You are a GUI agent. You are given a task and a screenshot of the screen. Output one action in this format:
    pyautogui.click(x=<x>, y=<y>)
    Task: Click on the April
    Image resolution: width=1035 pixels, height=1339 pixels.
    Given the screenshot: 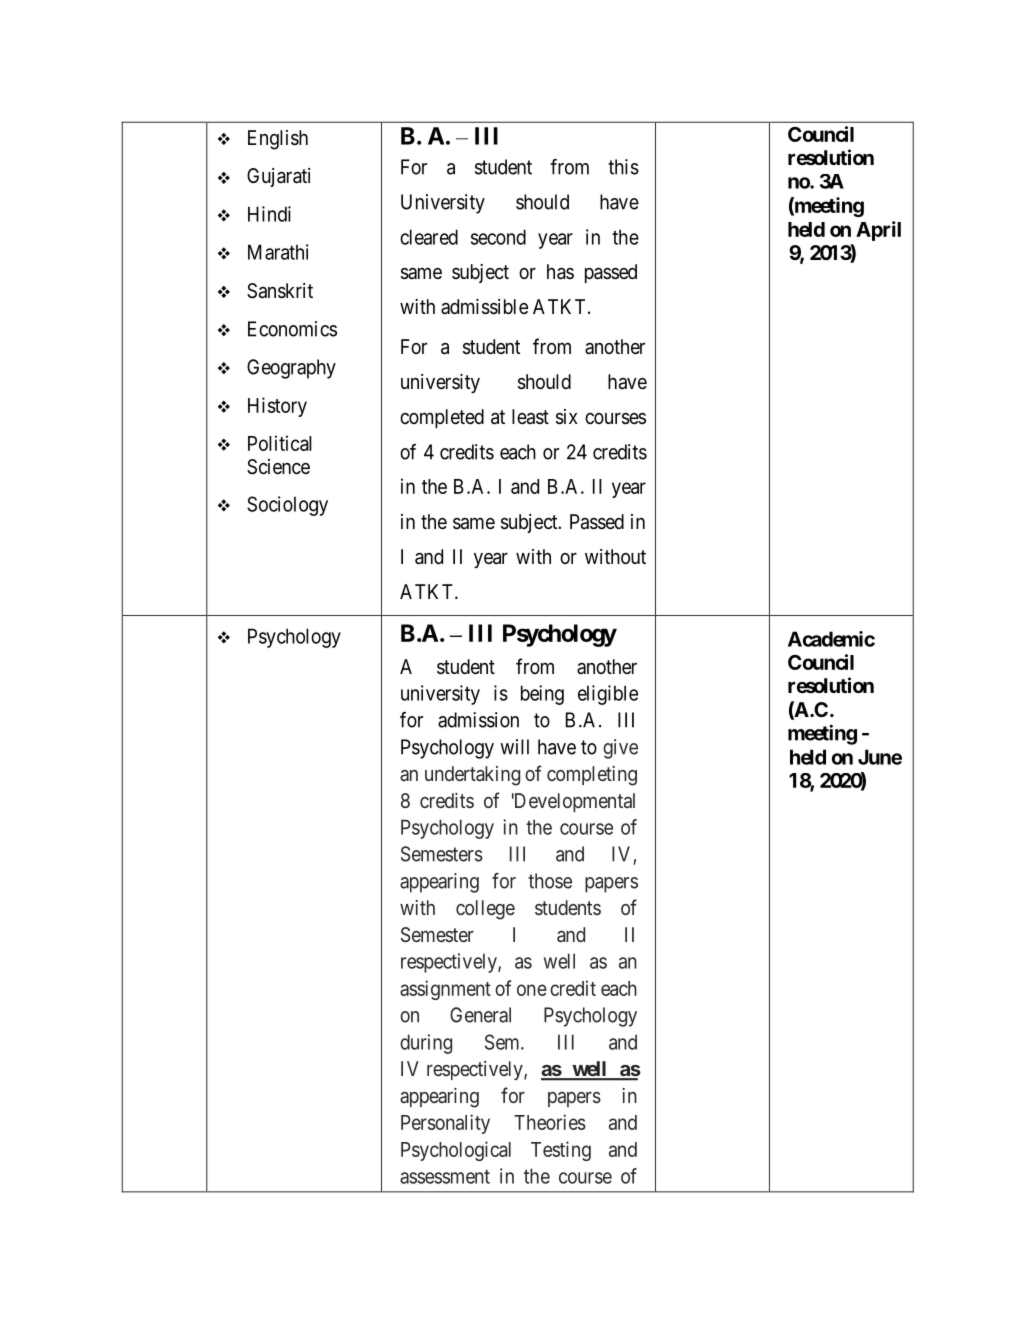 What is the action you would take?
    pyautogui.click(x=878, y=231)
